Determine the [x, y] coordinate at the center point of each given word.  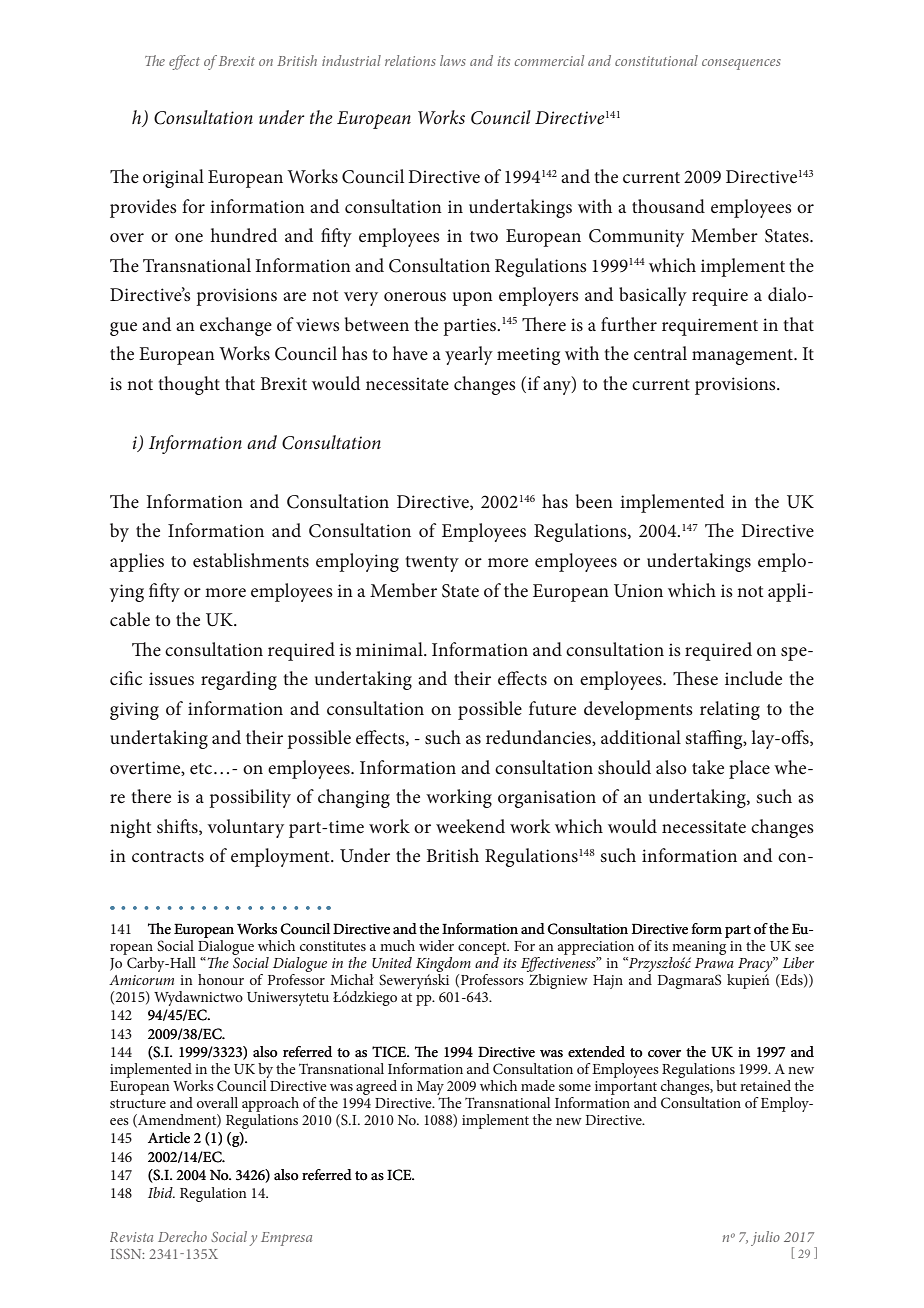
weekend [470, 826]
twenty [432, 564]
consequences [741, 64]
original [173, 178]
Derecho [182, 1236]
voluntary [246, 828]
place [749, 769]
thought [189, 385]
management [743, 357]
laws [453, 60]
